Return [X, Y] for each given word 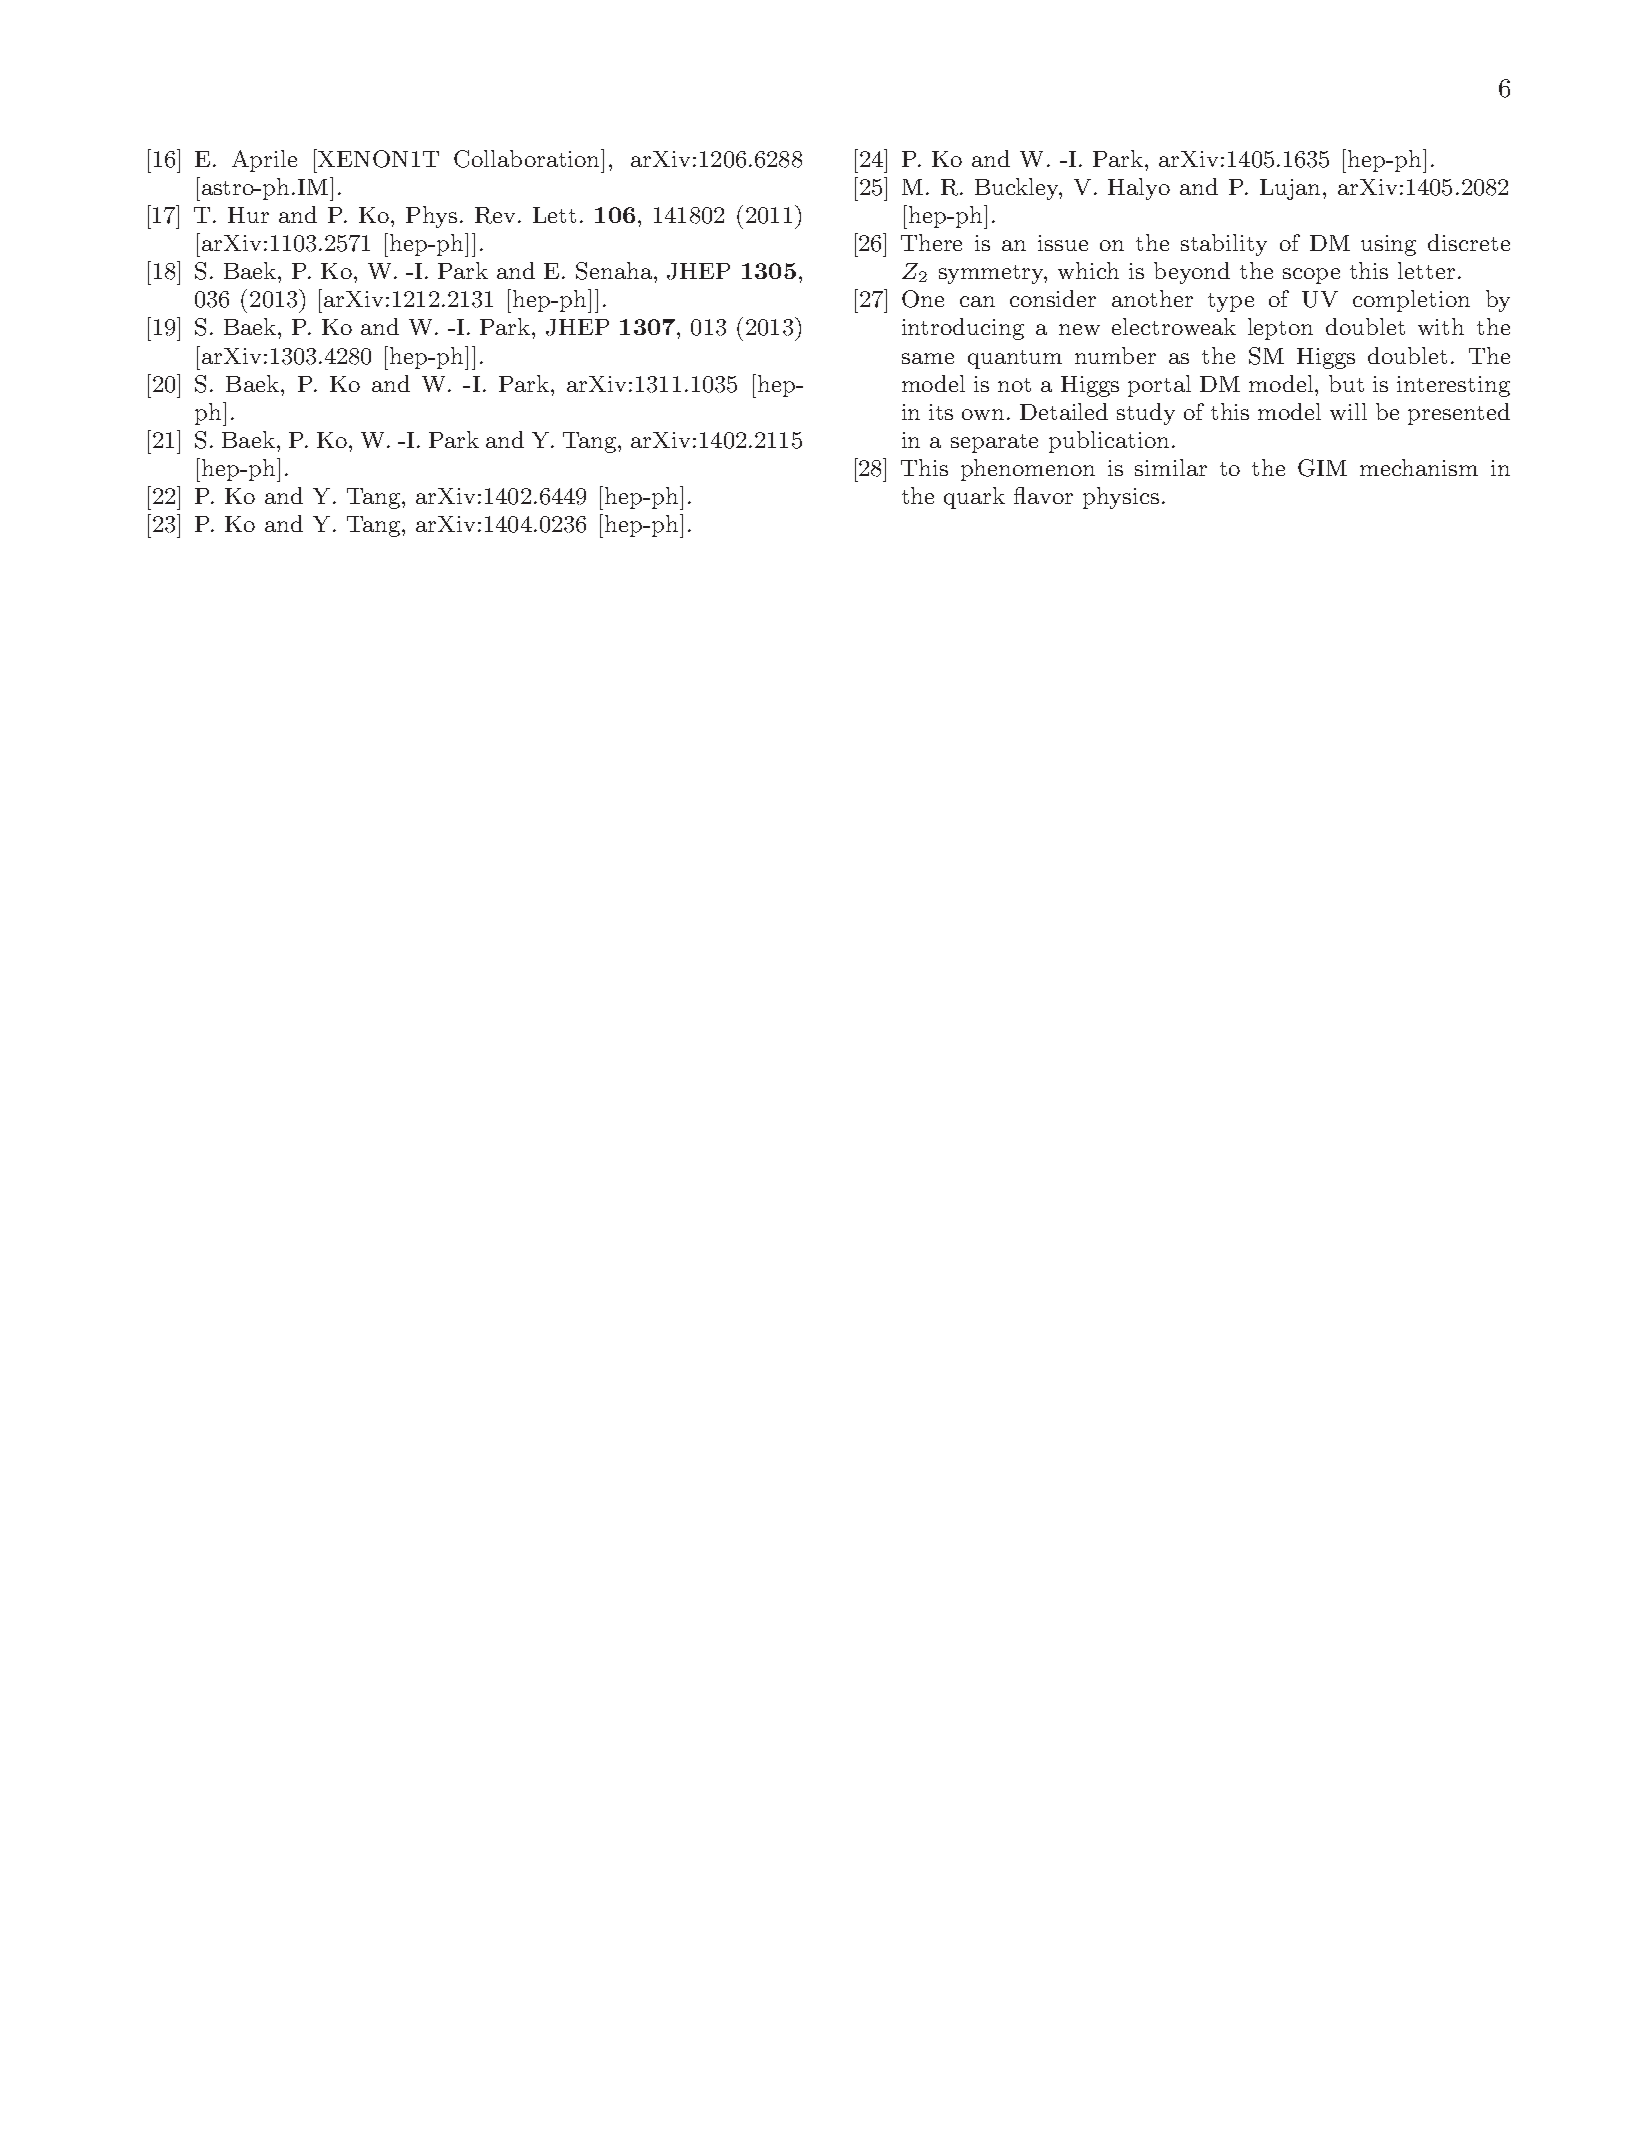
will [1348, 411]
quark [974, 498]
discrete [1469, 242]
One [923, 299]
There [931, 242]
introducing [963, 329]
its [941, 412]
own [983, 414]
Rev [495, 215]
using [1388, 245]
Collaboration [528, 158]
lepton [1280, 329]
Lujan [1290, 189]
